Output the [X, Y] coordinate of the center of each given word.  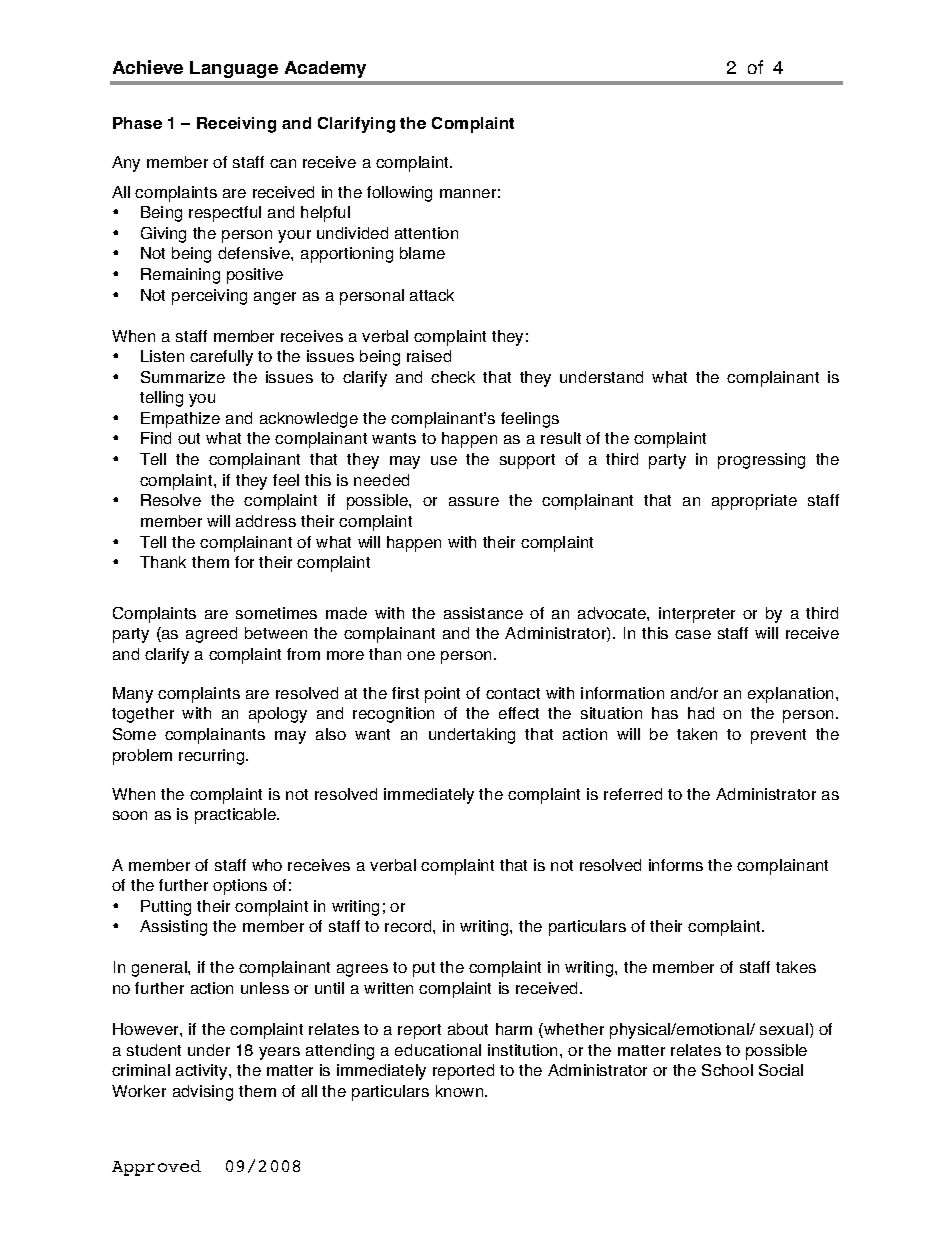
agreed [211, 635]
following [399, 194]
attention [426, 233]
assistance [483, 613]
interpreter [697, 615]
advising [203, 1093]
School [727, 1070]
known [461, 1091]
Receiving [236, 125]
